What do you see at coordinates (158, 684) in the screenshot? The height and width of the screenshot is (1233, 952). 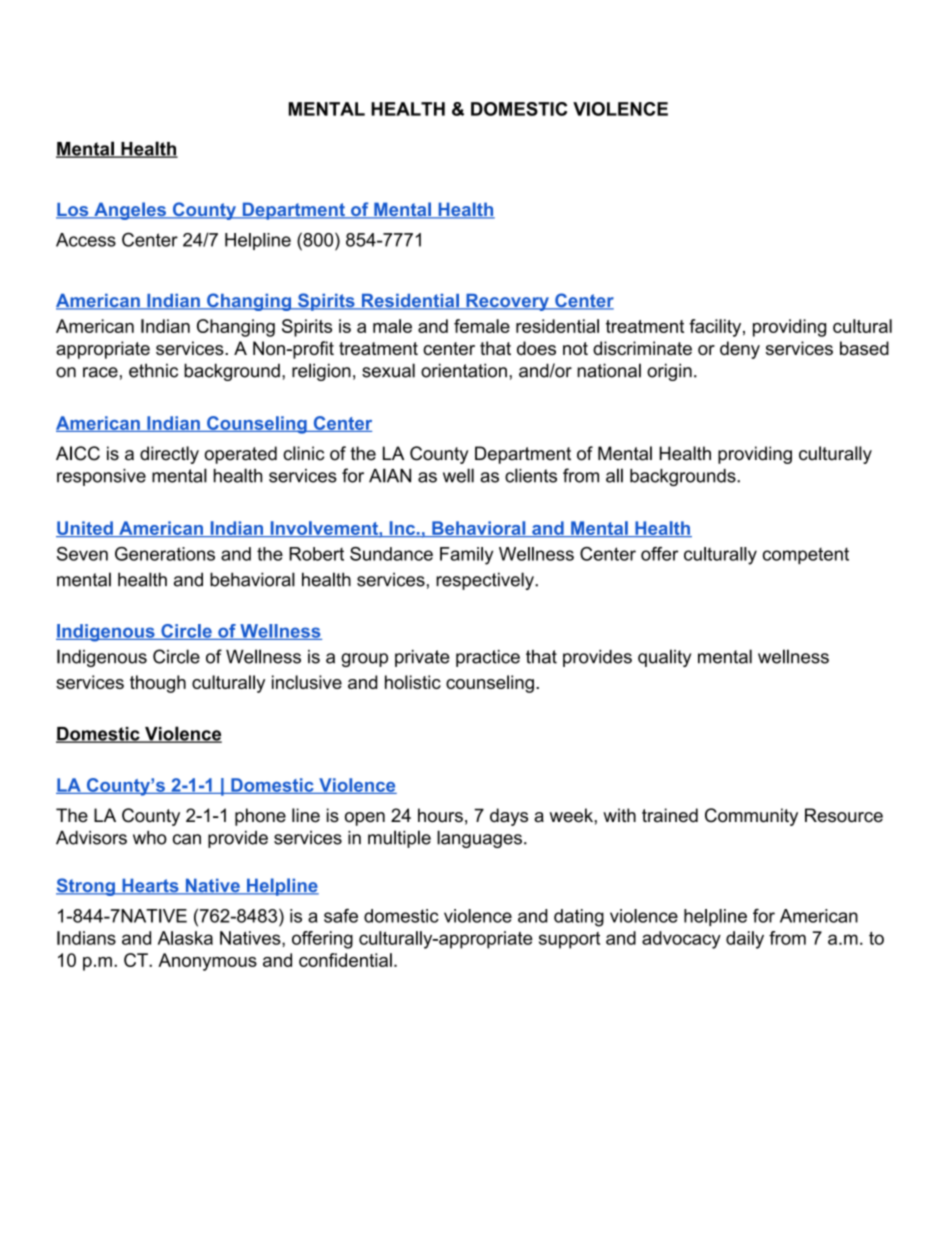 I see `though` at bounding box center [158, 684].
